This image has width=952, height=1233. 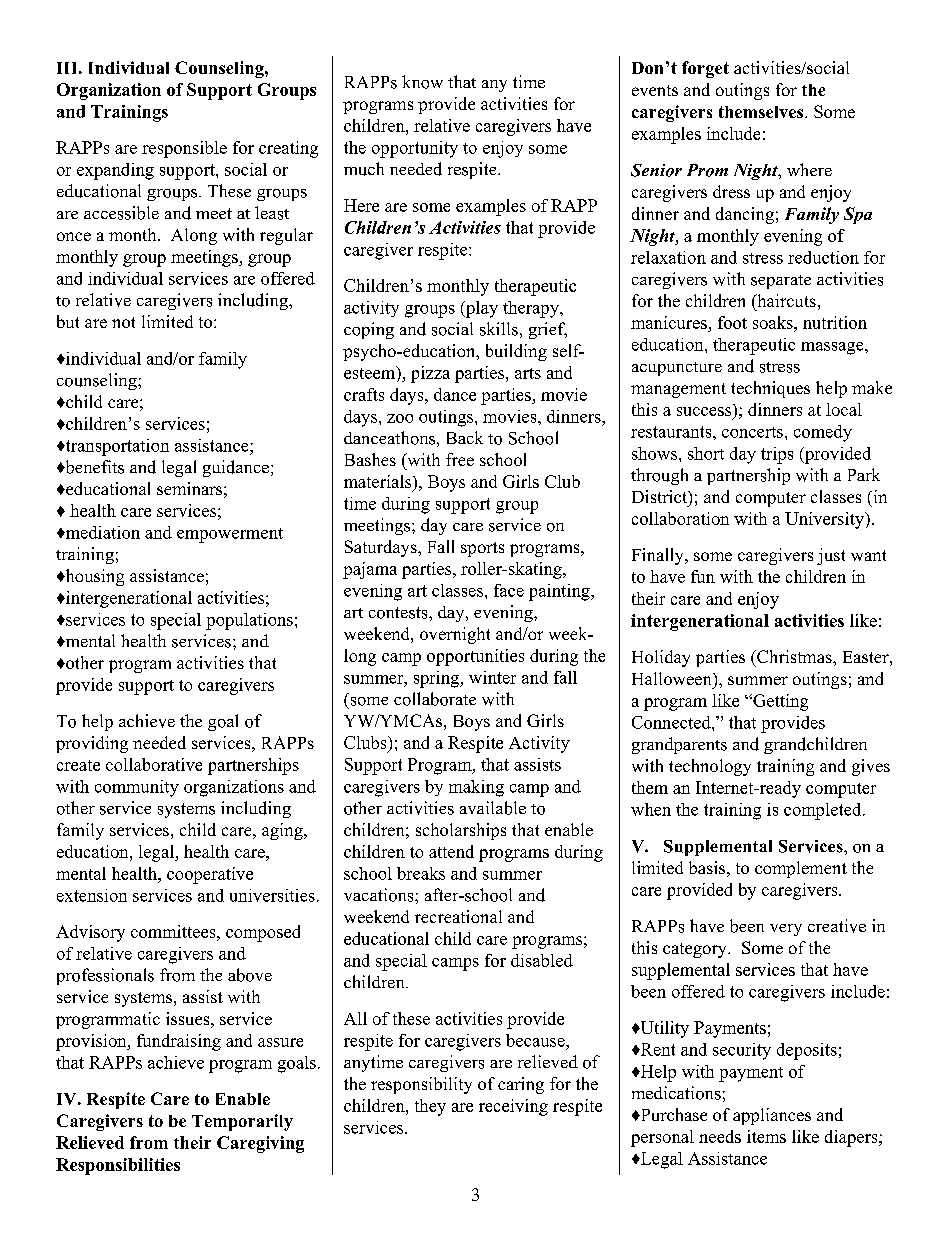 I want to click on empowerment, so click(x=230, y=535).
